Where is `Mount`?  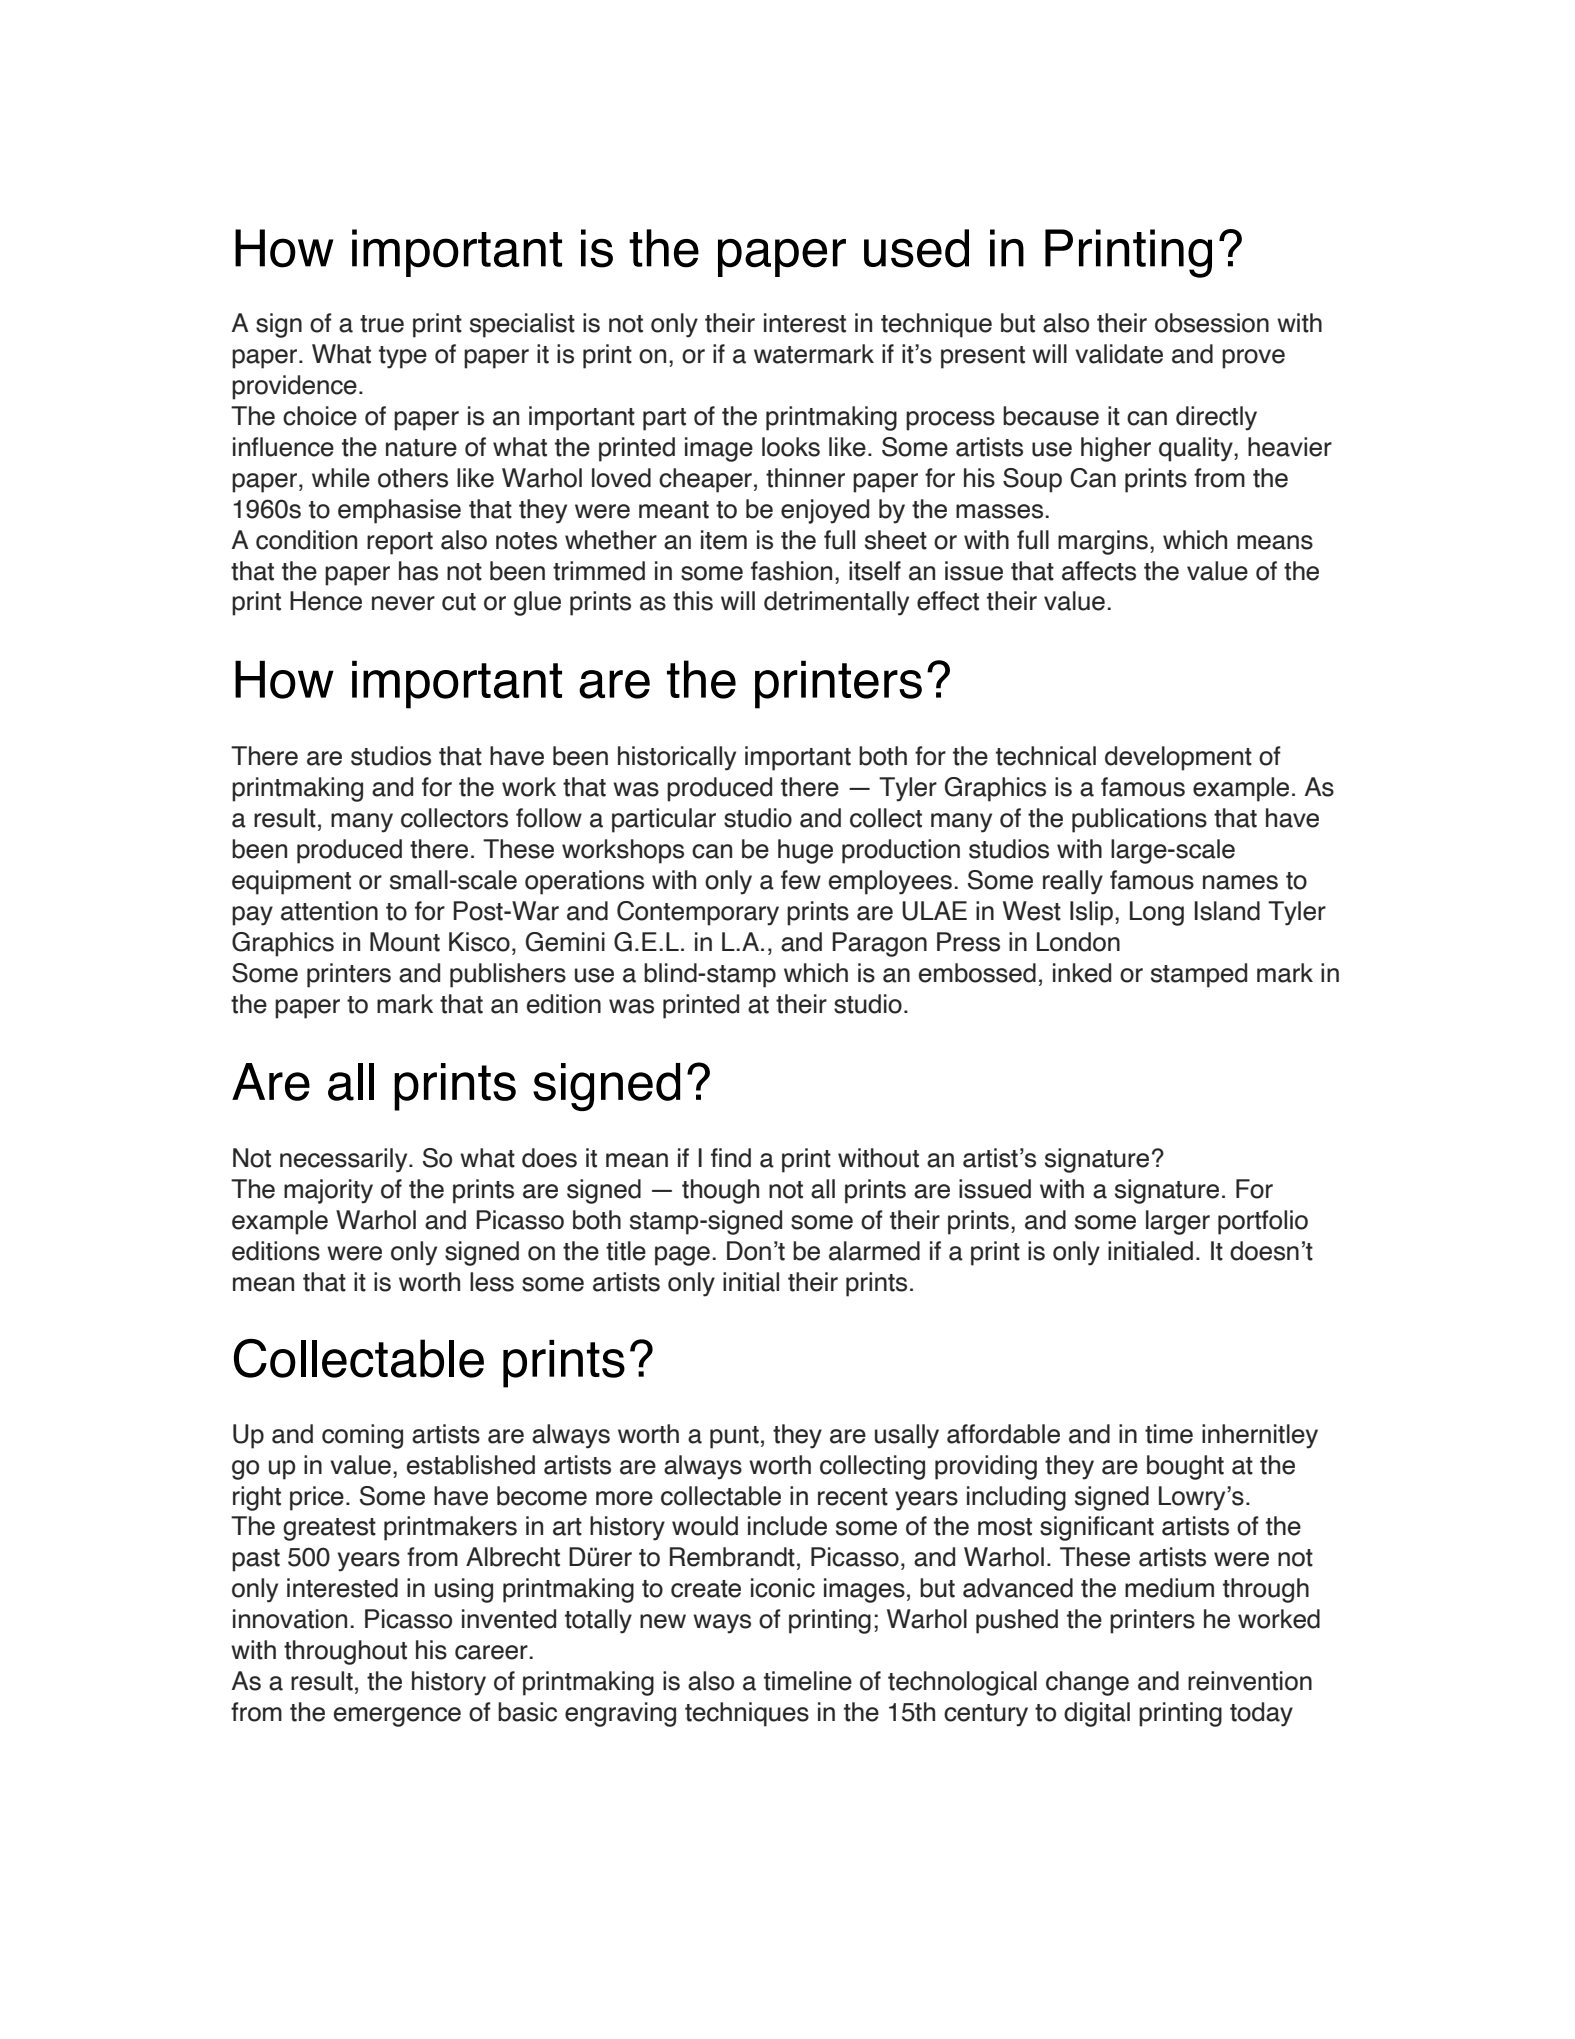
Mount is located at coordinates (405, 942).
